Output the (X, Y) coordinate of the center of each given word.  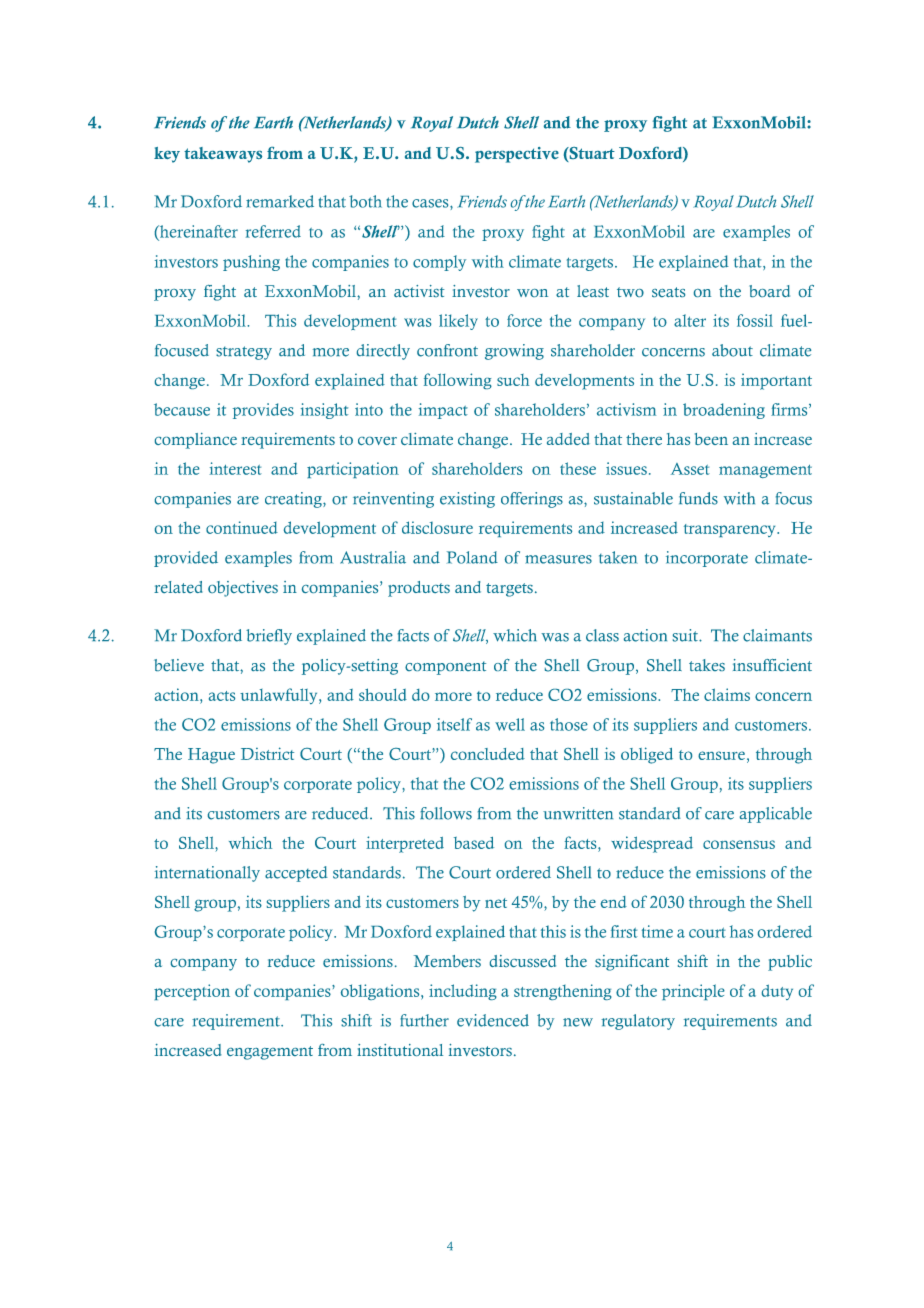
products (419, 589)
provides (263, 411)
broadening (724, 411)
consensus (739, 844)
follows (446, 813)
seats (668, 292)
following (458, 381)
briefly (269, 637)
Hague (211, 756)
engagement (270, 1053)
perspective (517, 155)
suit (686, 635)
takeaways (223, 155)
